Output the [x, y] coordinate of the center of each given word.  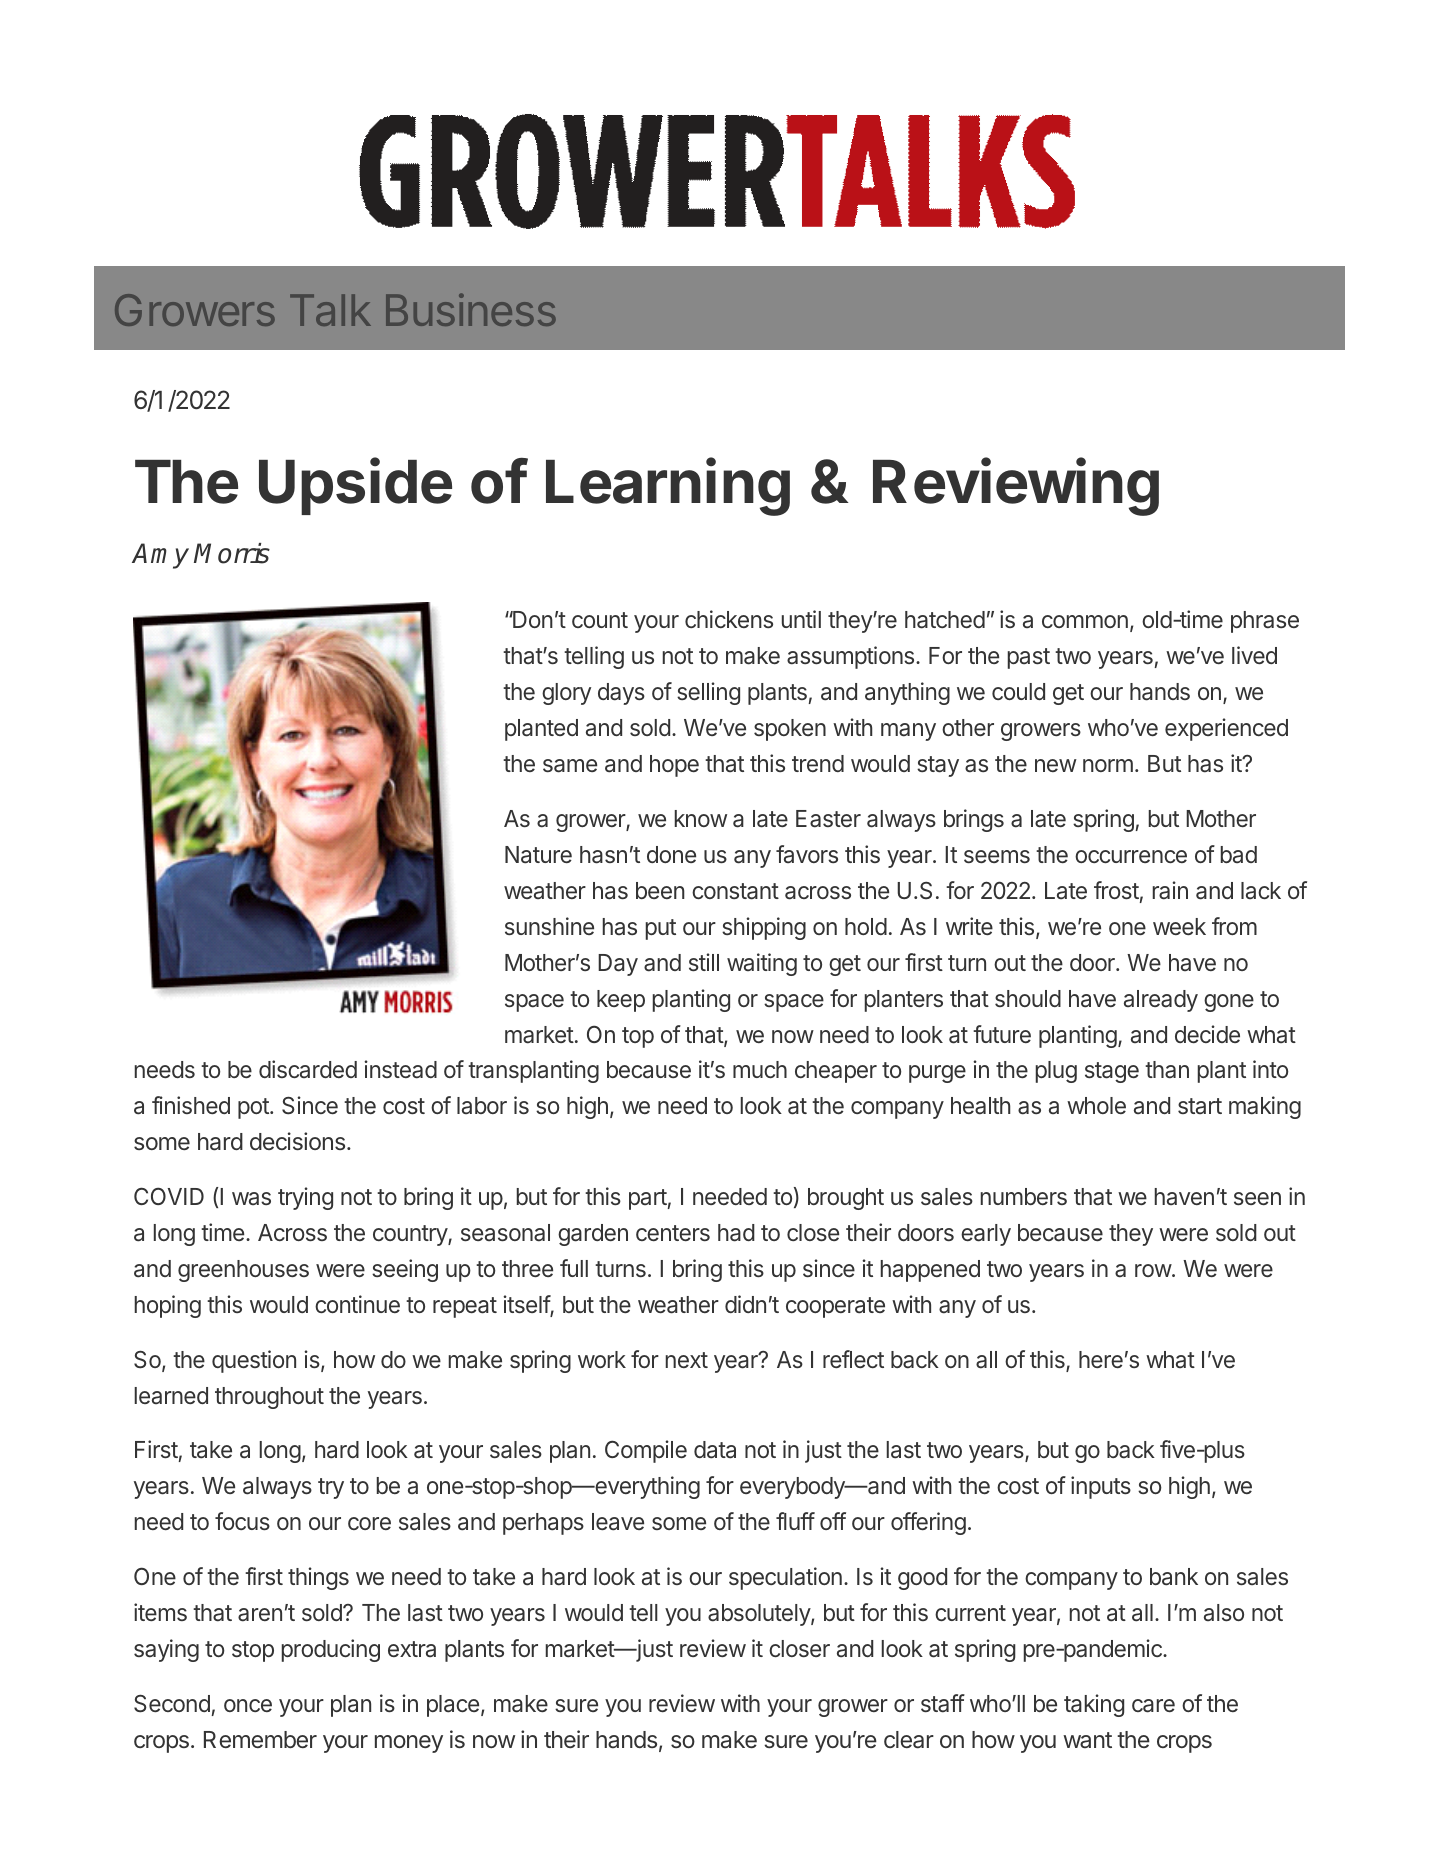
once [248, 1705]
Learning [668, 487]
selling [708, 693]
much [760, 1069]
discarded [308, 1069]
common [1085, 621]
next [687, 1360]
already [1161, 1001]
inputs [1101, 1487]
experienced [1226, 729]
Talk [330, 310]
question [254, 1361]
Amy [160, 556]
